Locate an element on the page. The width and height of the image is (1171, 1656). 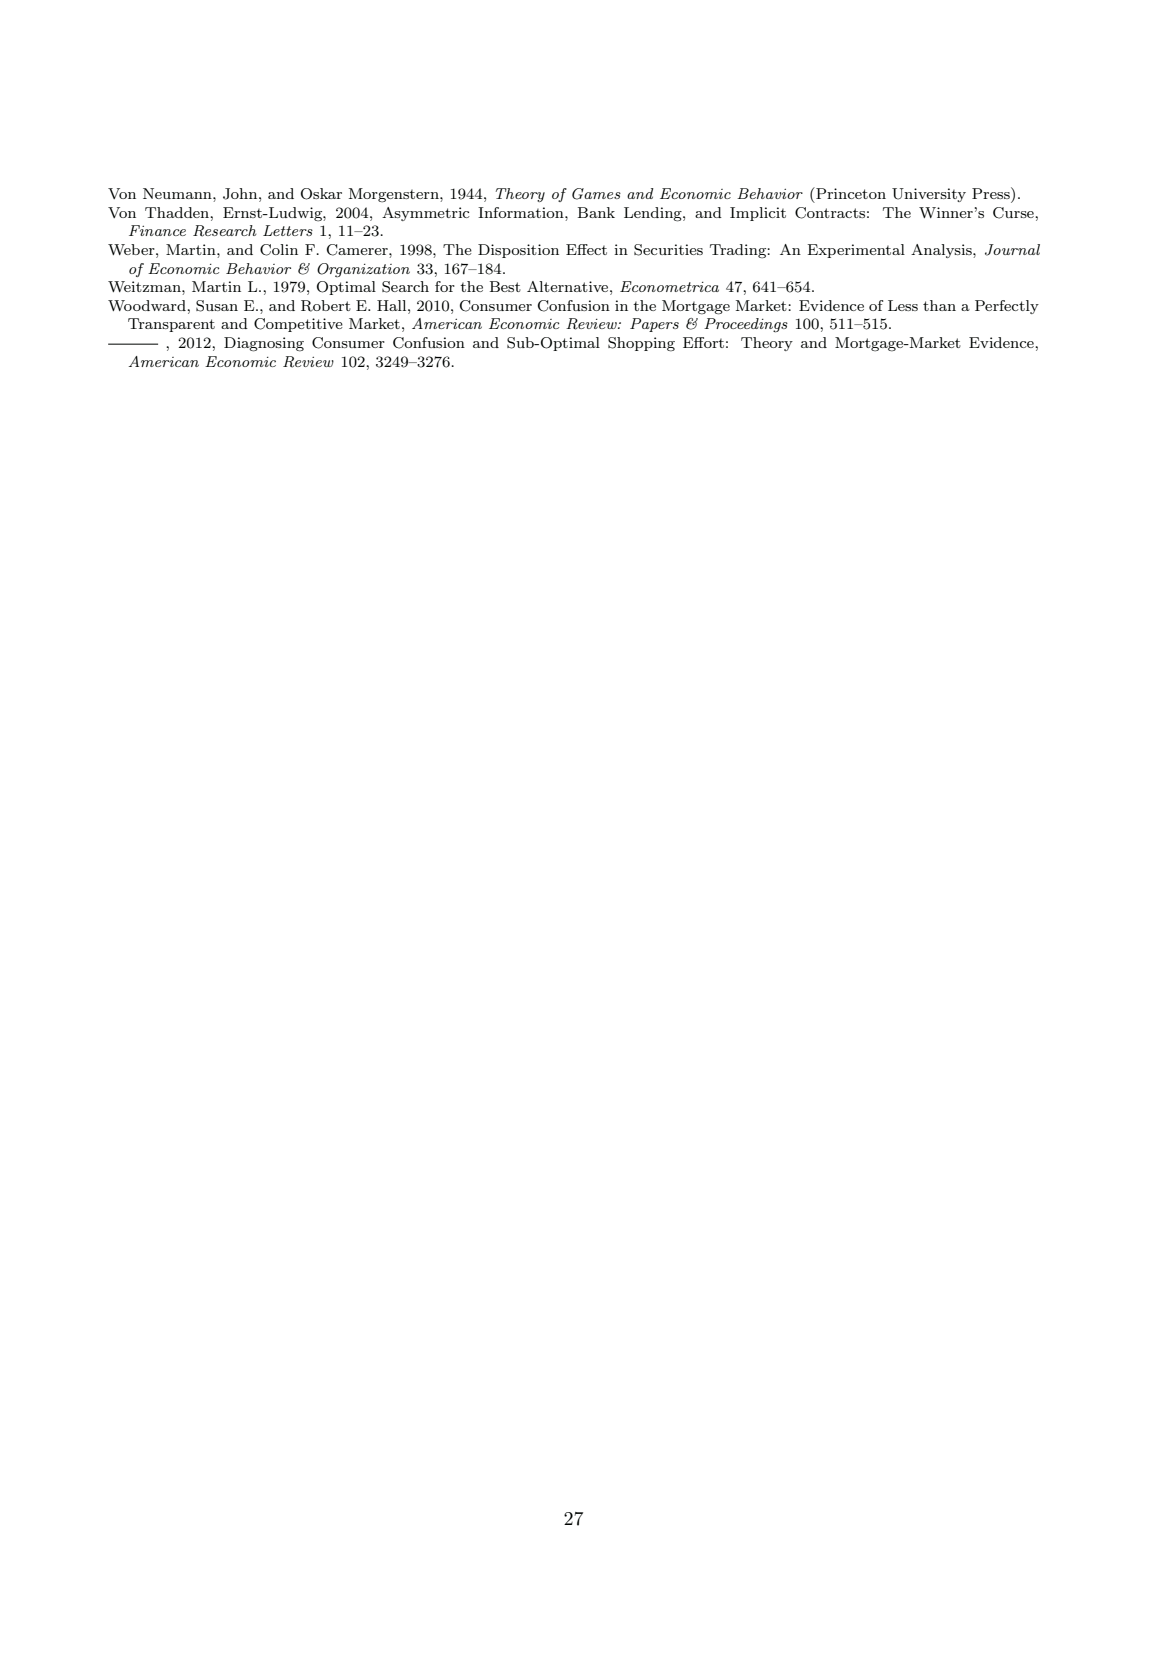
Disposition is located at coordinates (518, 251).
